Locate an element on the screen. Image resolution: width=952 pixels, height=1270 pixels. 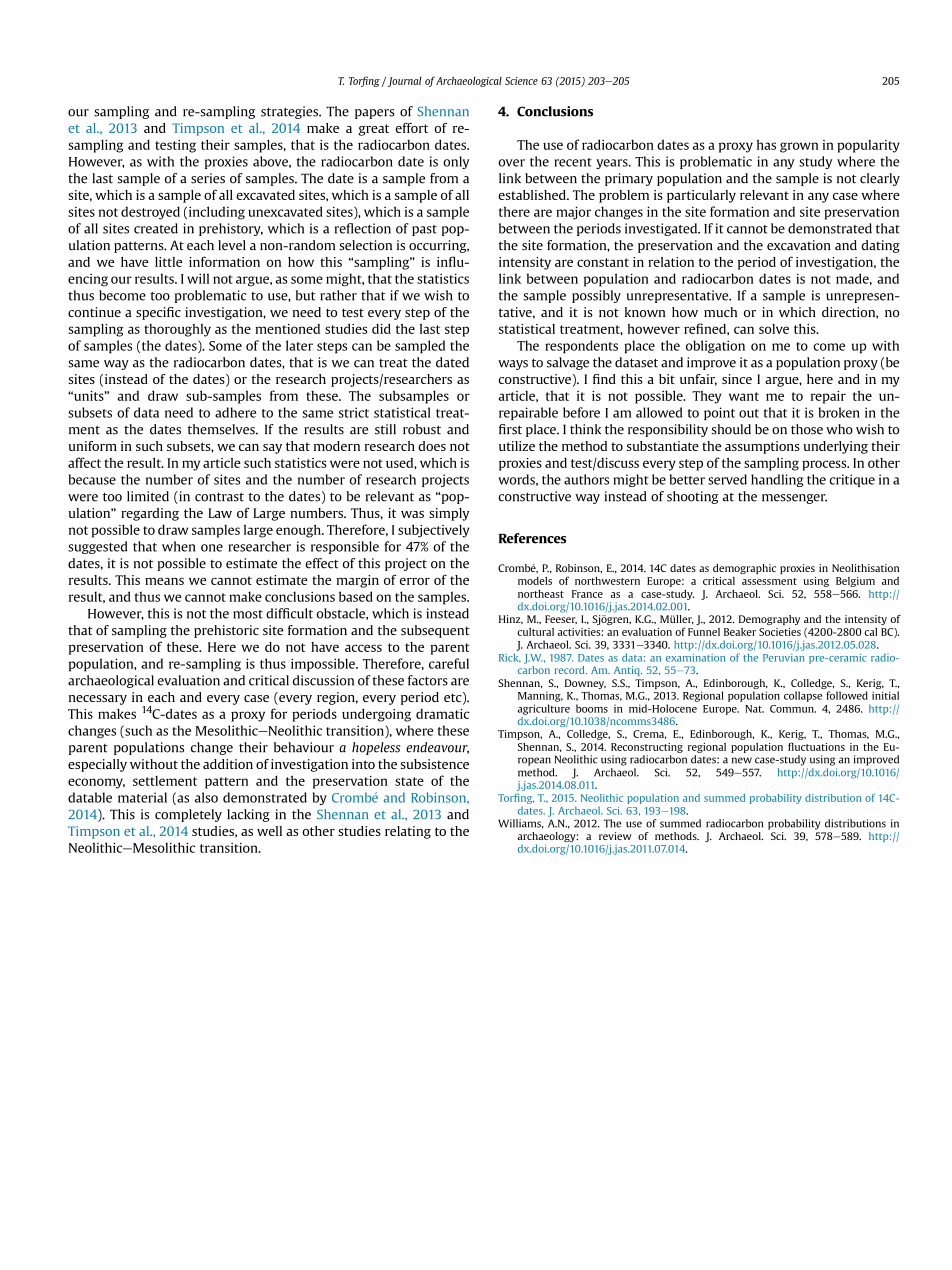
assumptions is located at coordinates (762, 447).
